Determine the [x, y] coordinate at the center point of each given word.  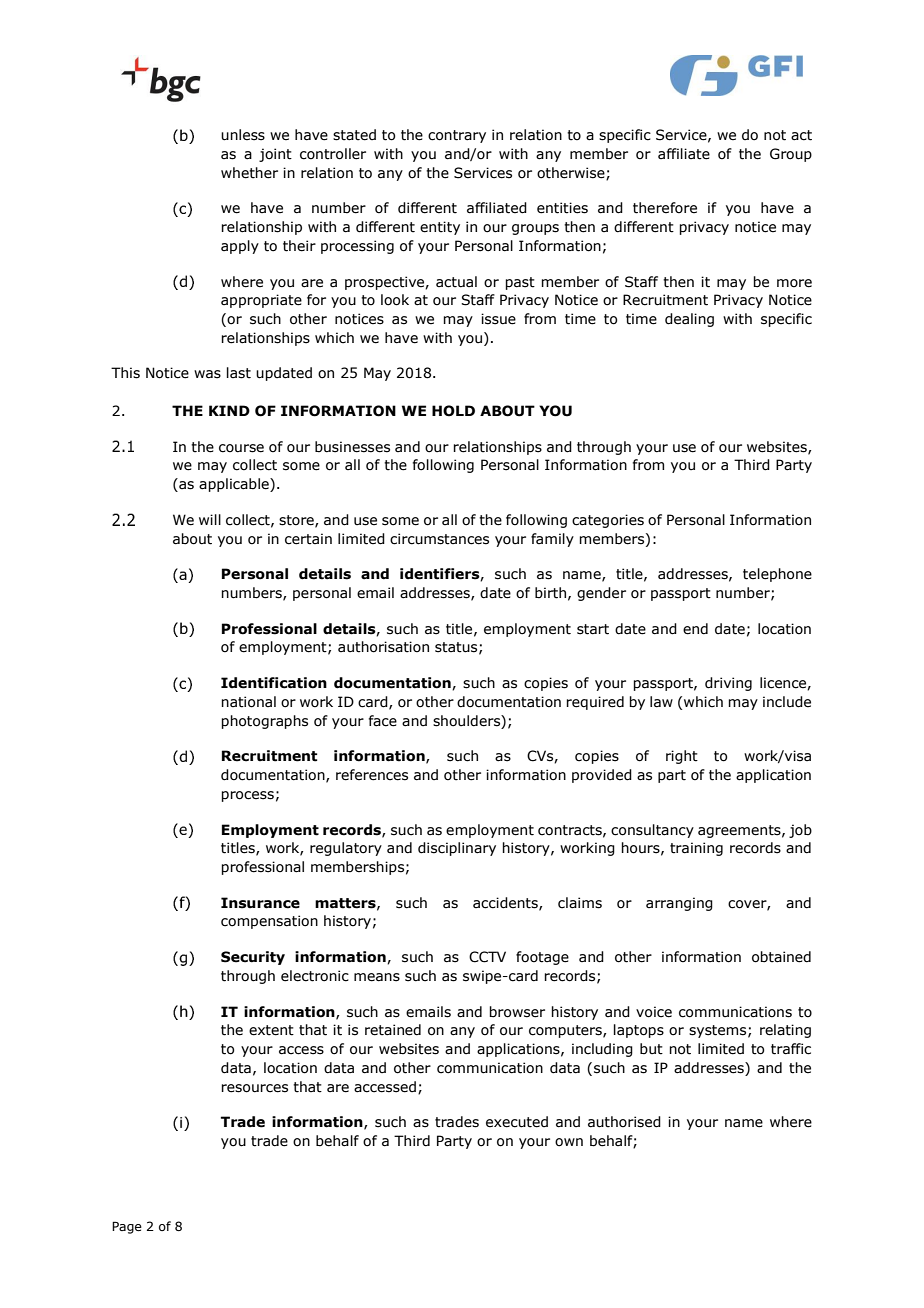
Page [127, 1227]
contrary [457, 136]
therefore [665, 208]
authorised [624, 1122]
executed [517, 1122]
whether [249, 173]
